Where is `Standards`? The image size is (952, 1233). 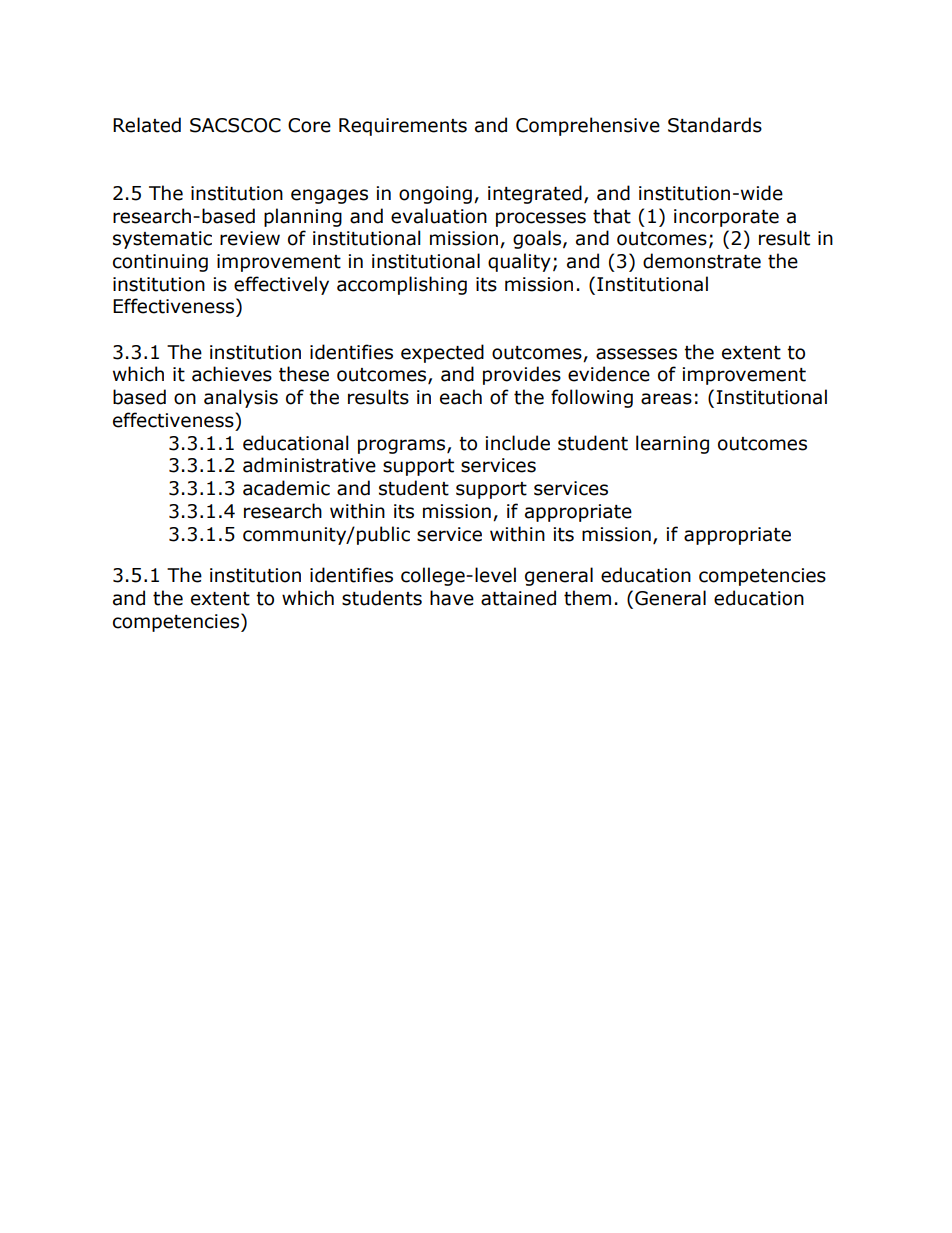 Standards is located at coordinates (715, 125).
